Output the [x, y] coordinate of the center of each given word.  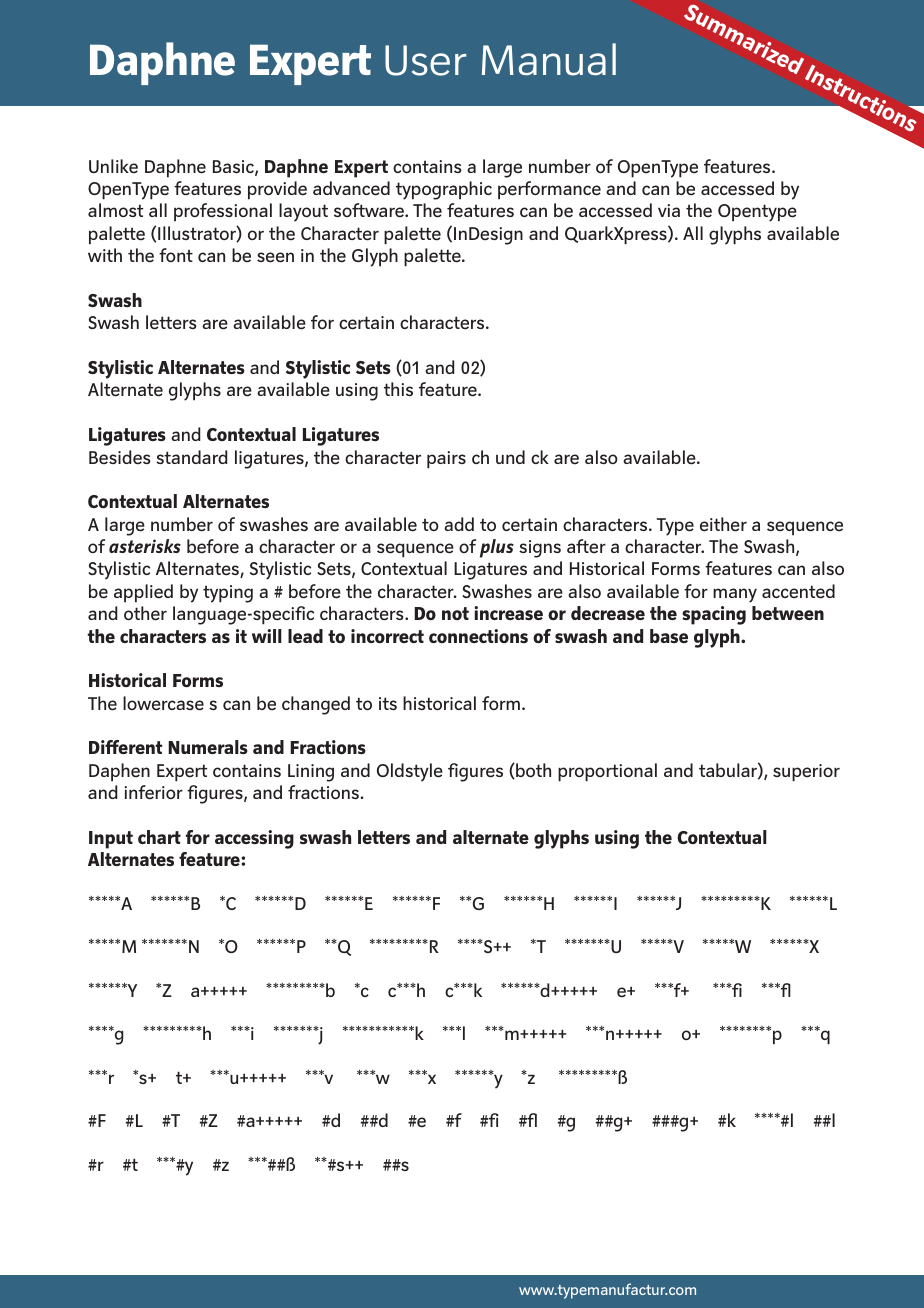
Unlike [113, 166]
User [425, 60]
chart [159, 837]
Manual [549, 59]
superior [806, 773]
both [532, 771]
